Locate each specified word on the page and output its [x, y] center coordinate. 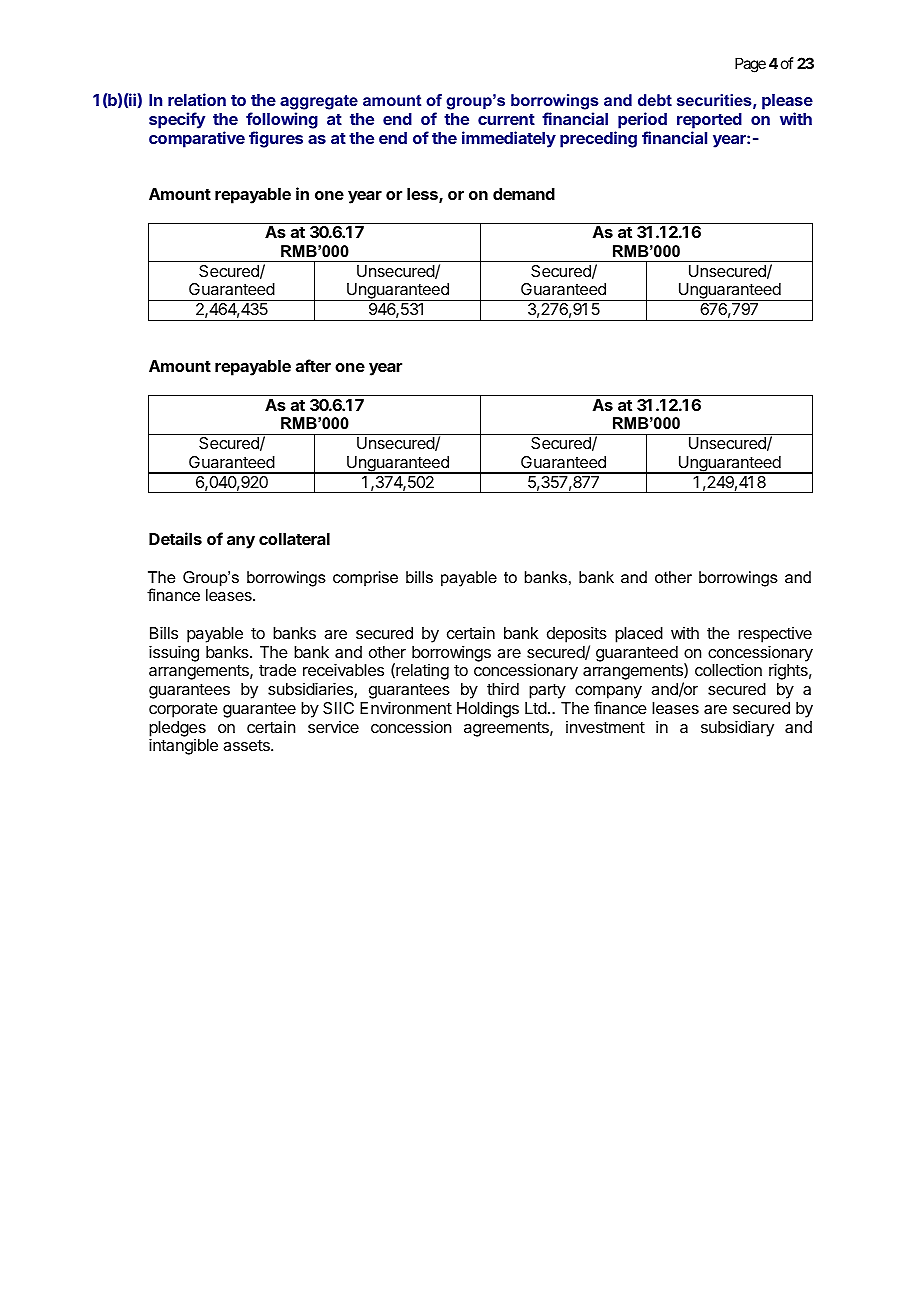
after [313, 365]
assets [247, 745]
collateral [294, 539]
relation [197, 99]
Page [750, 65]
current [506, 119]
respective [775, 635]
